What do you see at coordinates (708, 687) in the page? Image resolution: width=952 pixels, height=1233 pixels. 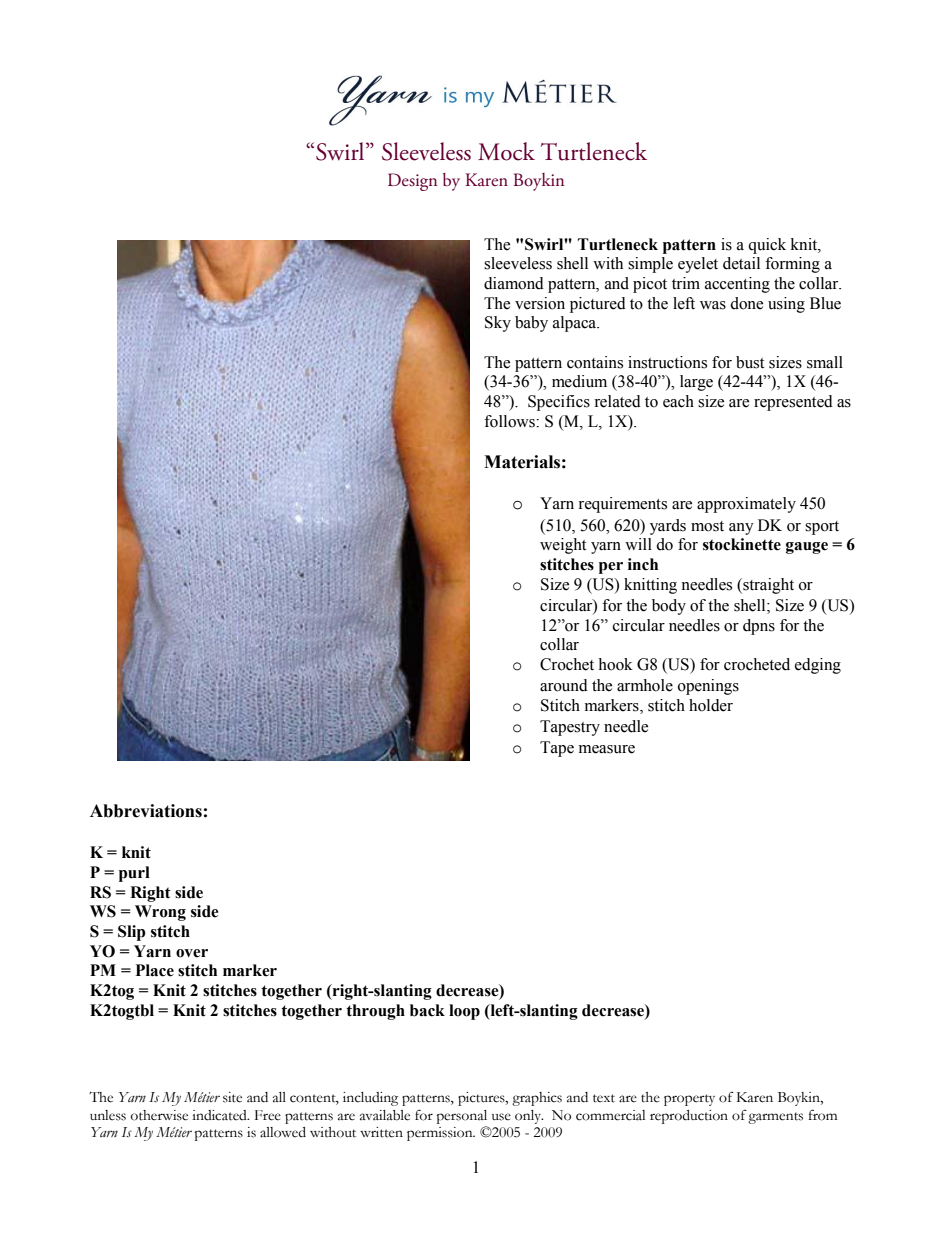 I see `openings` at bounding box center [708, 687].
